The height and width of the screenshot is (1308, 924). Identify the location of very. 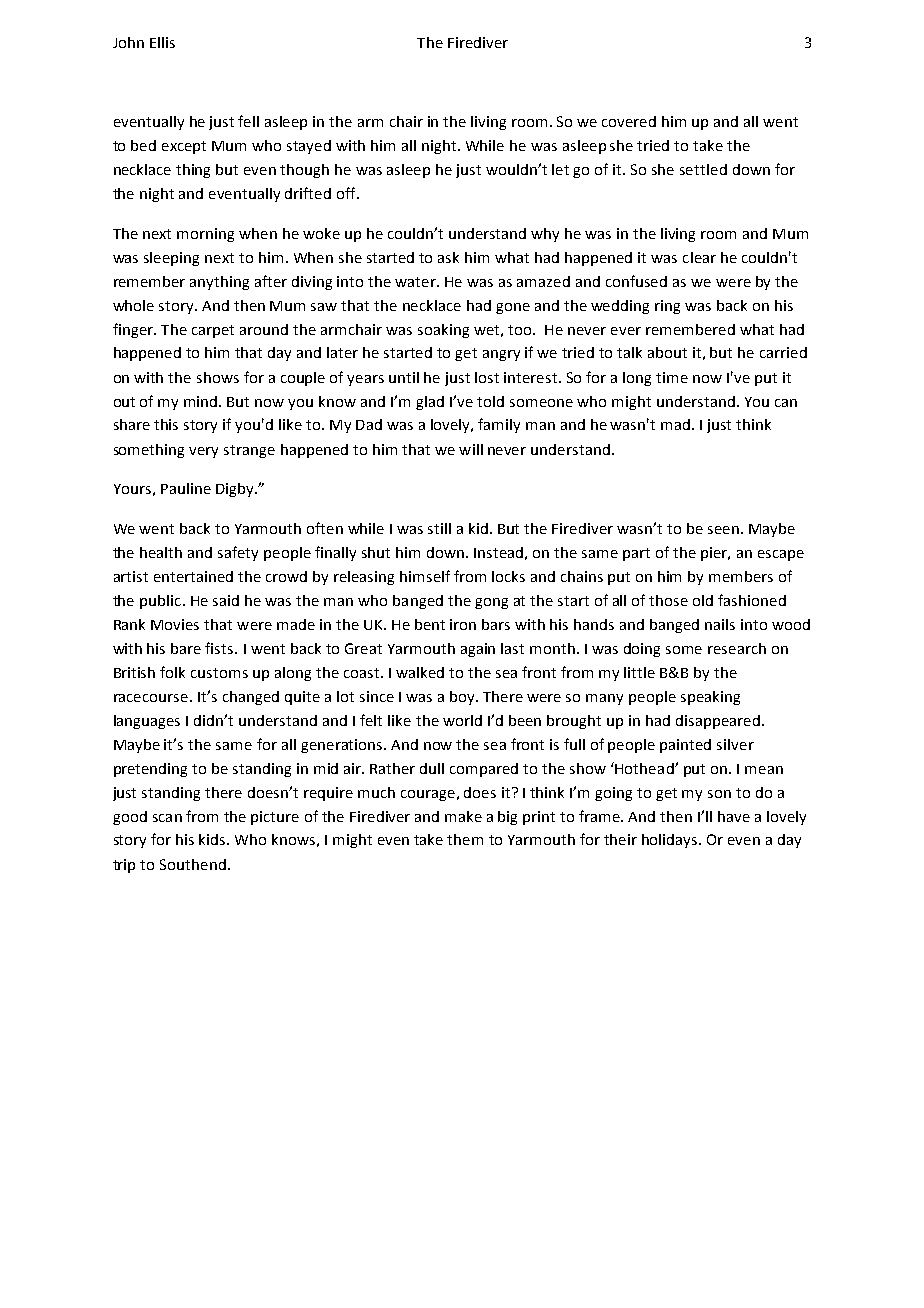
(203, 452).
